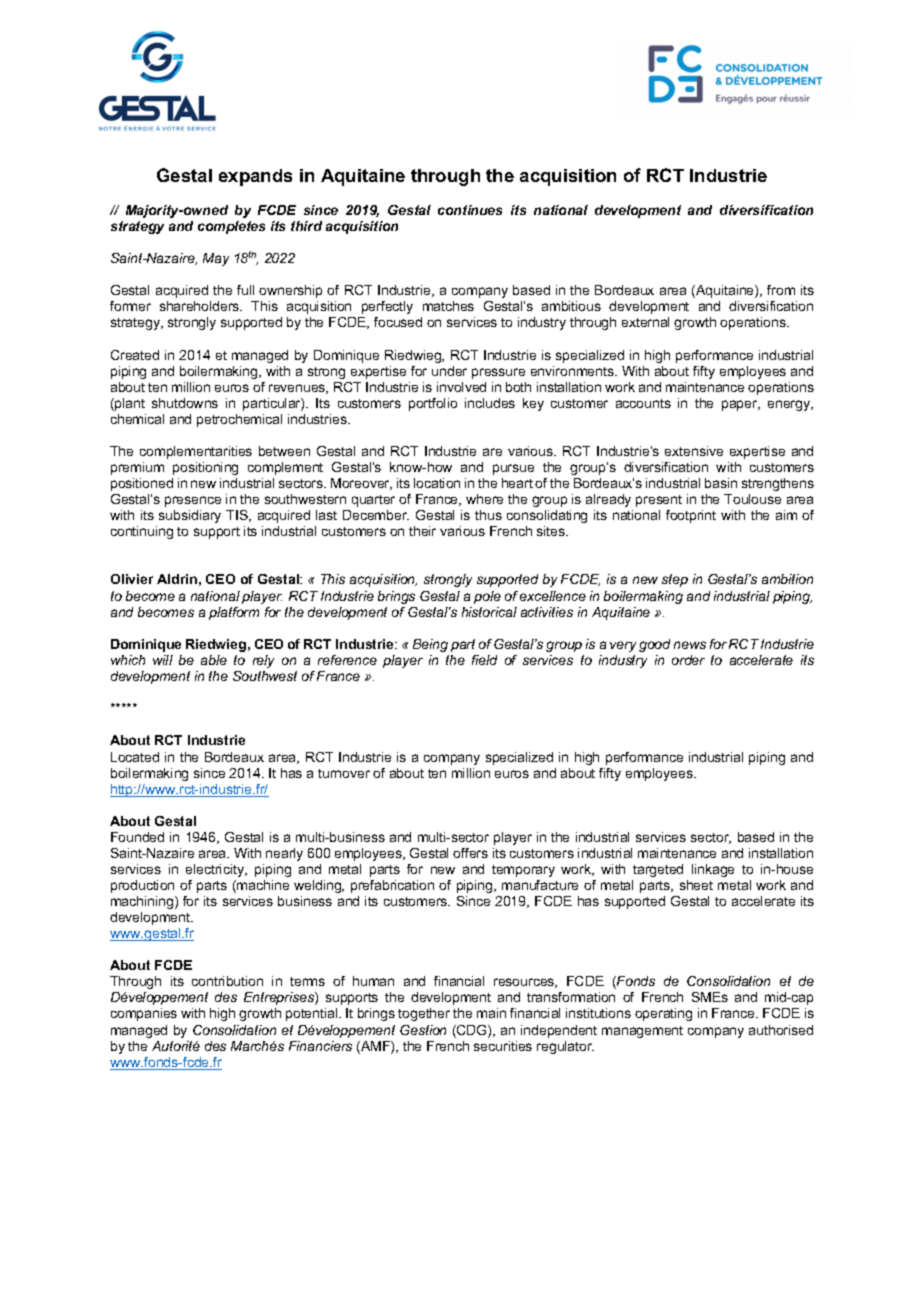 This screenshot has height=1308, width=924. What do you see at coordinates (781, 290) in the screenshot?
I see `from` at bounding box center [781, 290].
